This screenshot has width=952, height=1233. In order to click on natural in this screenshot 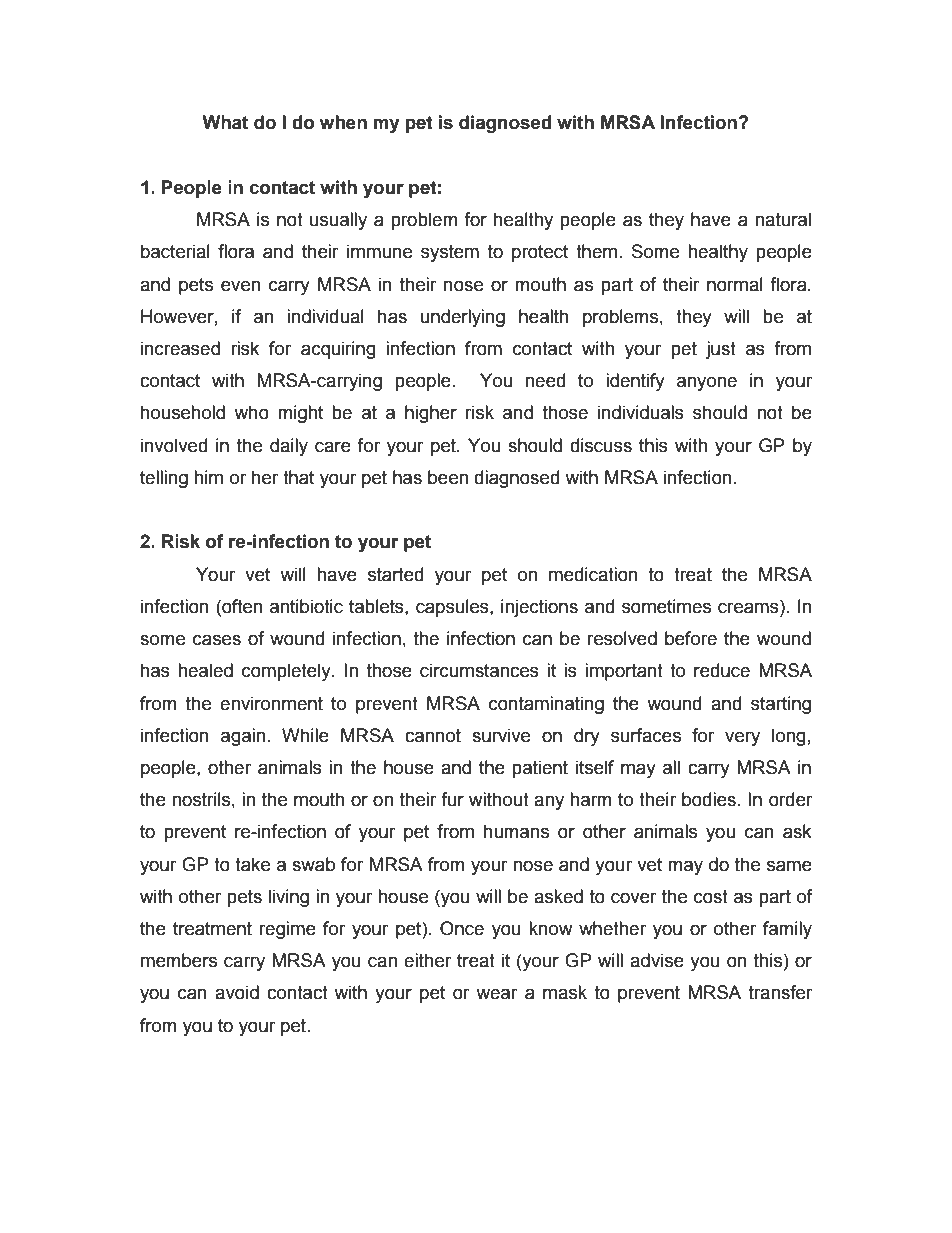, I will do `click(783, 219)`.
